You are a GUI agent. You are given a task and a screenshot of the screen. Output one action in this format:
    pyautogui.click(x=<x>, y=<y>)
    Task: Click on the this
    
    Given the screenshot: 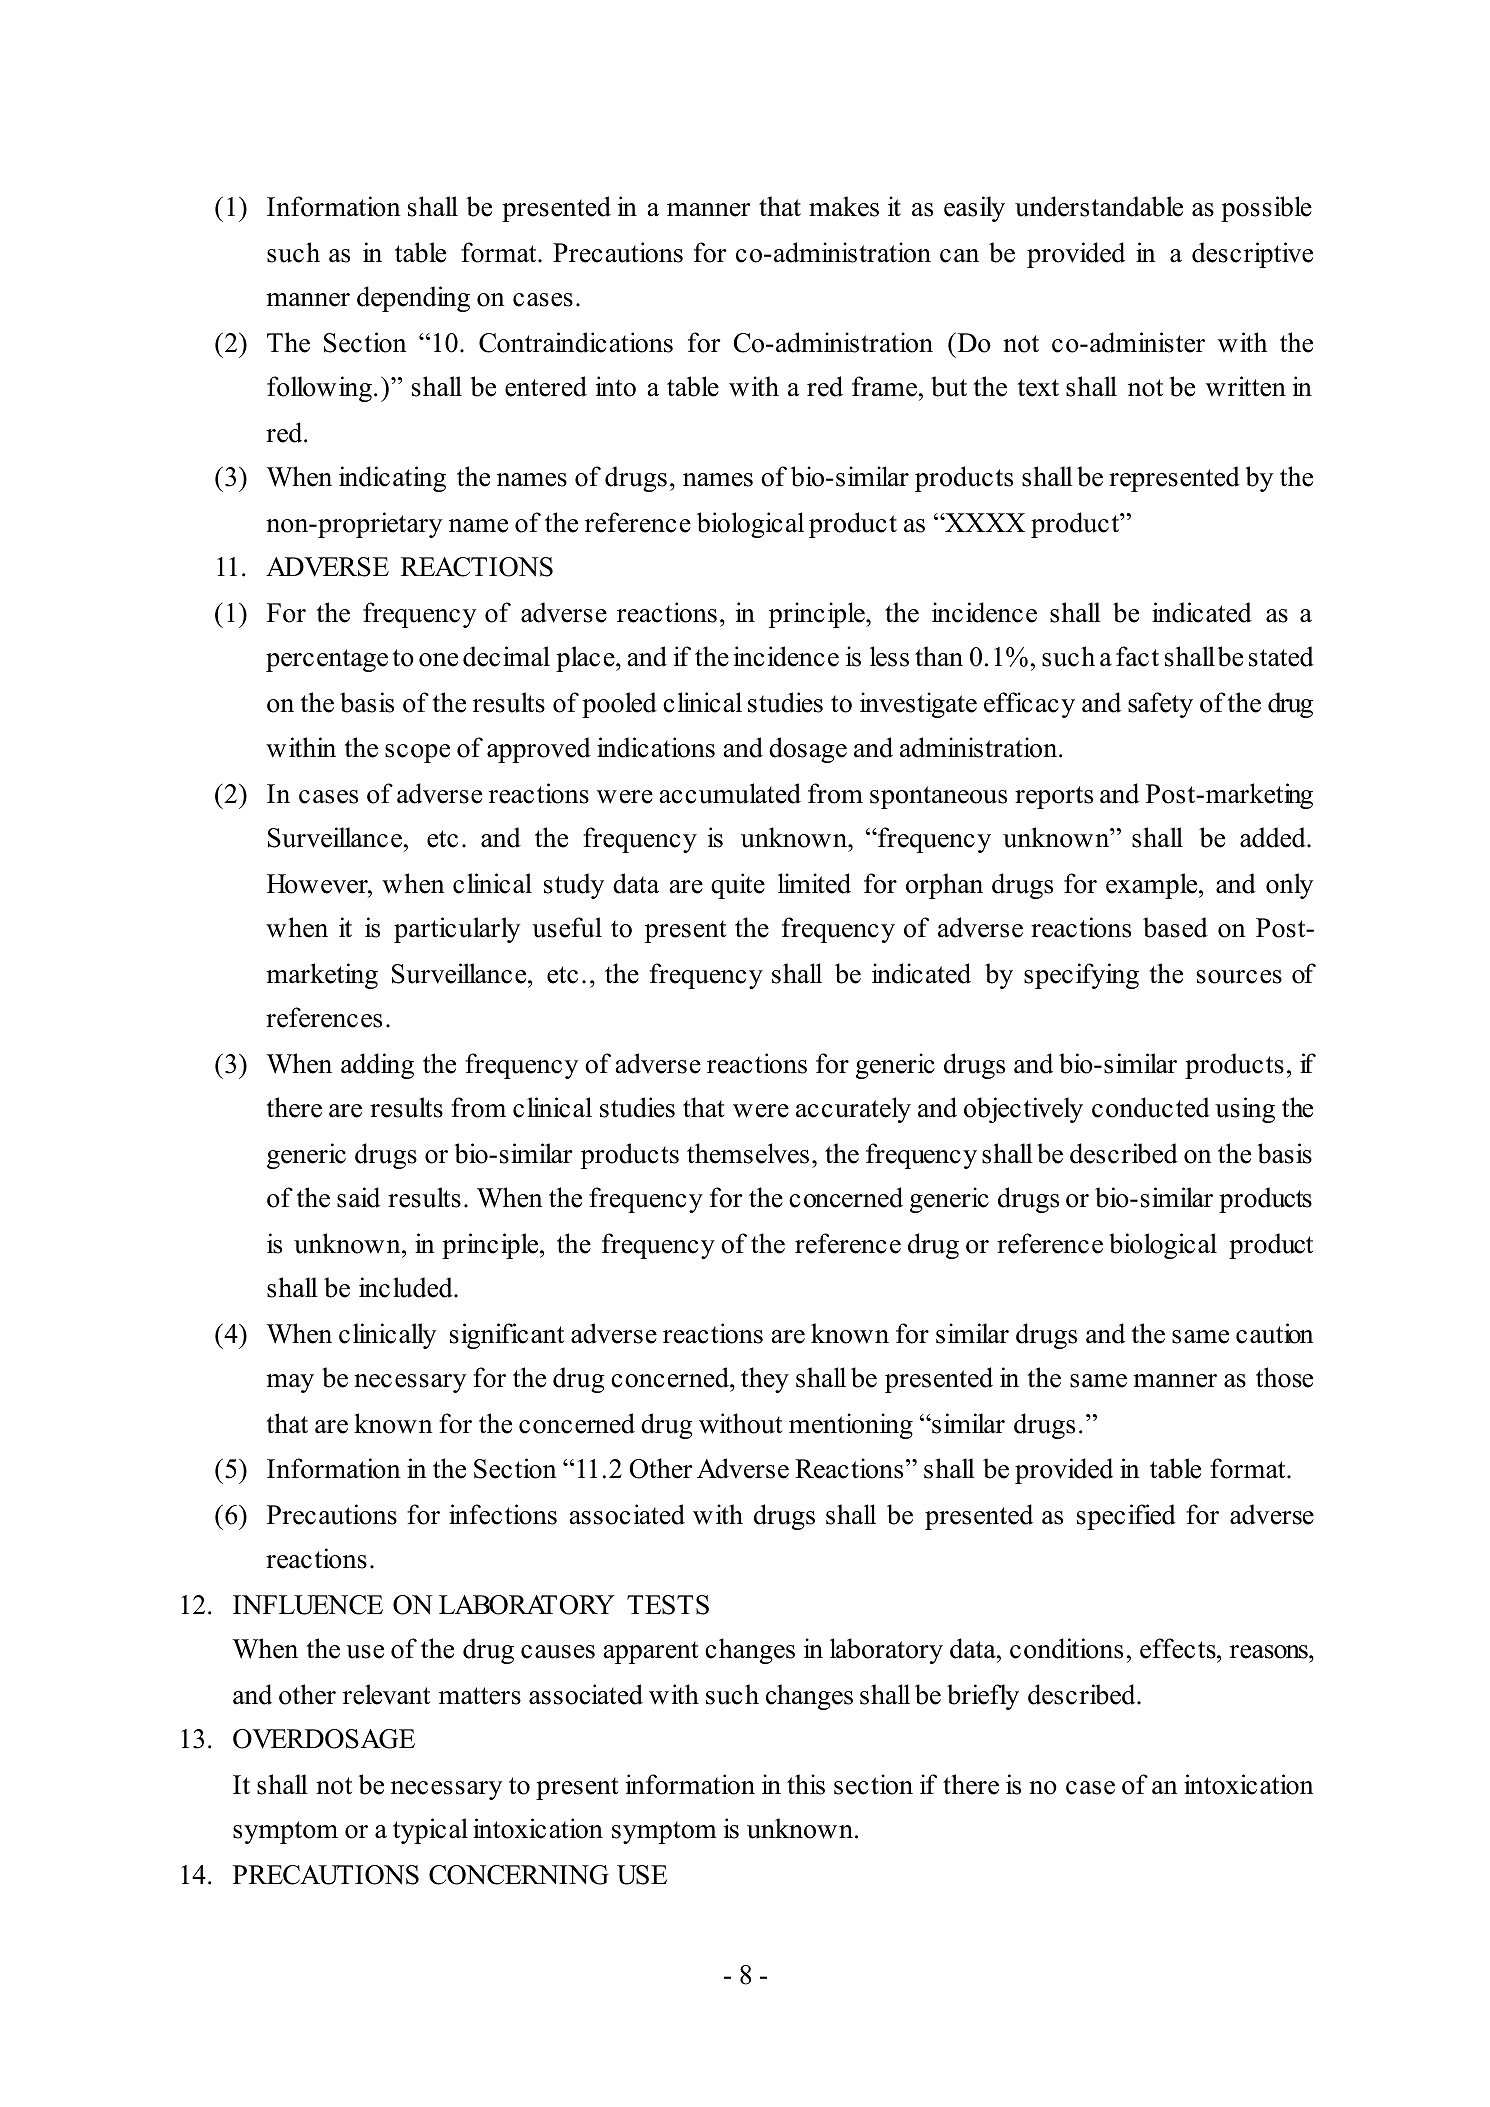 What is the action you would take?
    pyautogui.click(x=806, y=1784)
